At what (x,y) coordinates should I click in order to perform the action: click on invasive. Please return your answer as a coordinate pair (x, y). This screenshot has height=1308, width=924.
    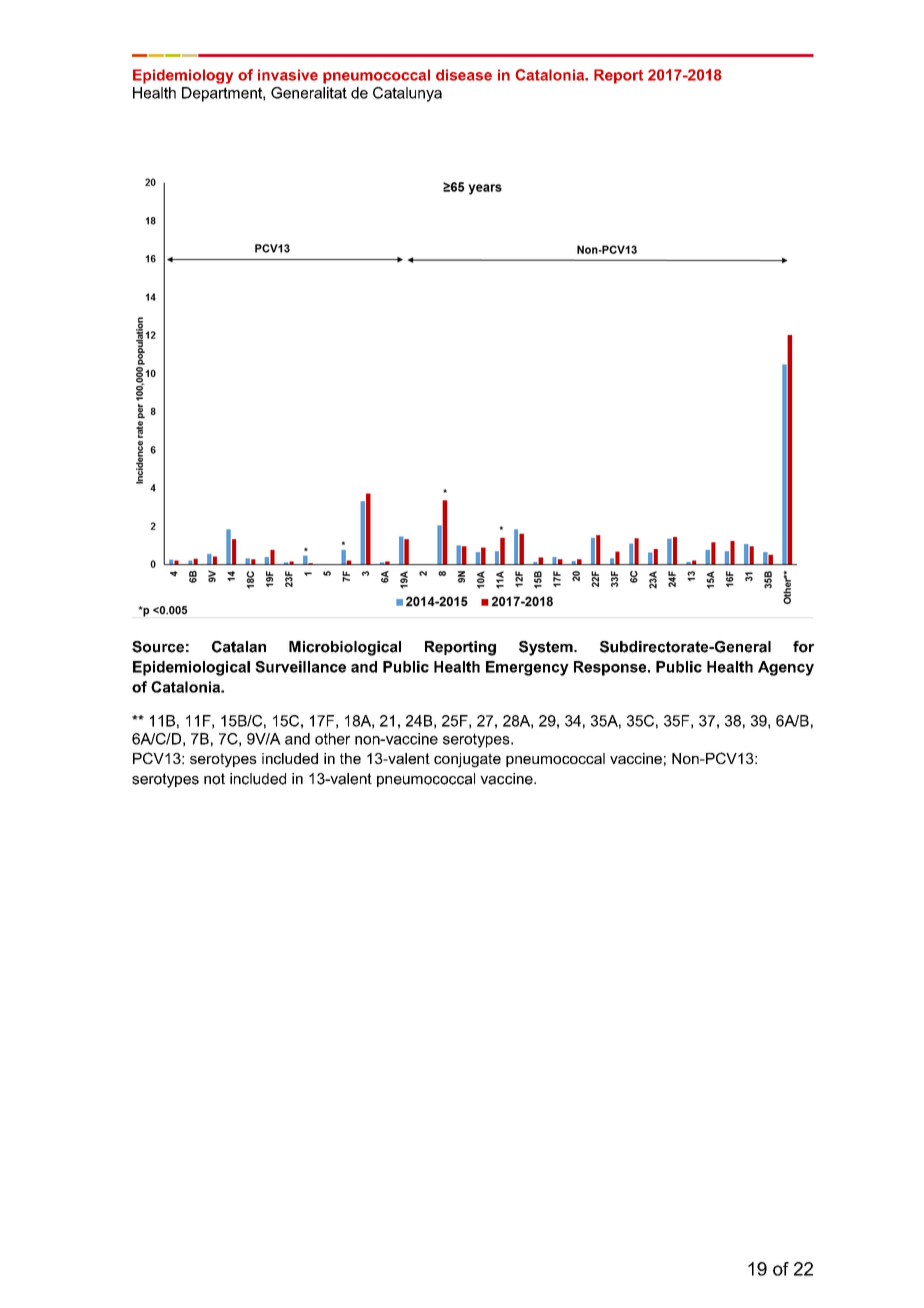
    Looking at the image, I should click on (288, 75).
